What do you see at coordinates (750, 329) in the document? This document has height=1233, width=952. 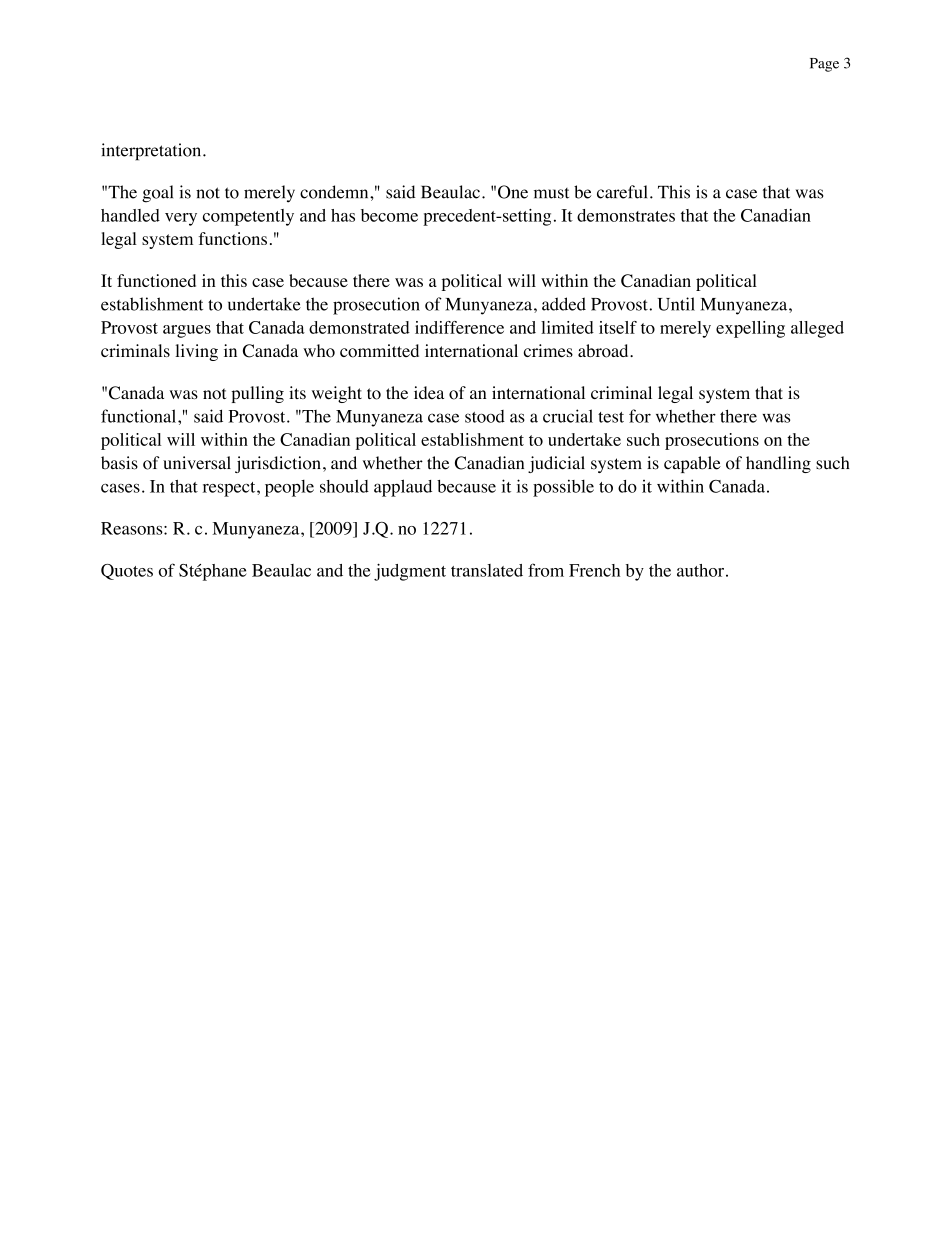 I see `expelling` at bounding box center [750, 329].
